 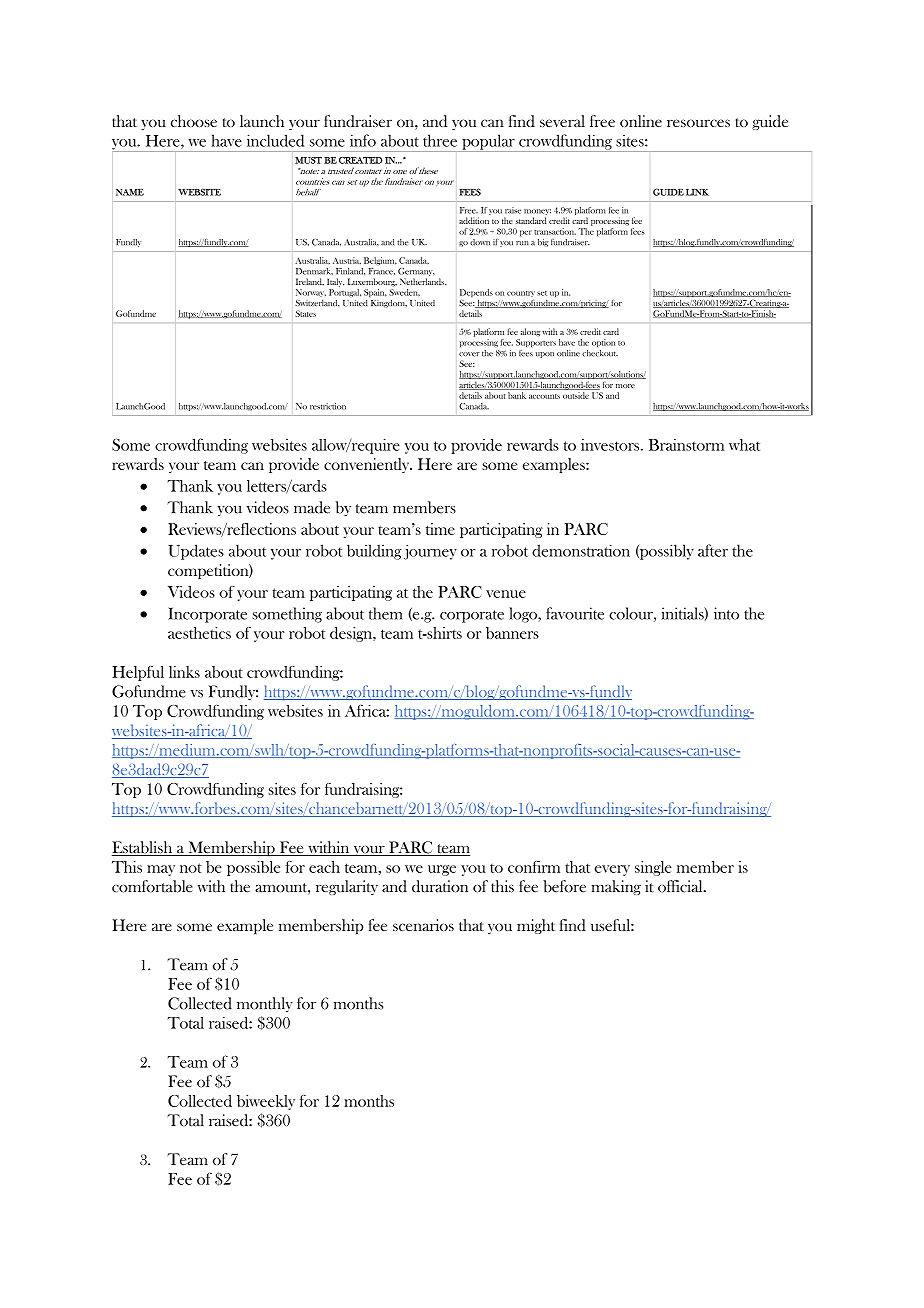 What do you see at coordinates (194, 121) in the document?
I see `choose` at bounding box center [194, 121].
